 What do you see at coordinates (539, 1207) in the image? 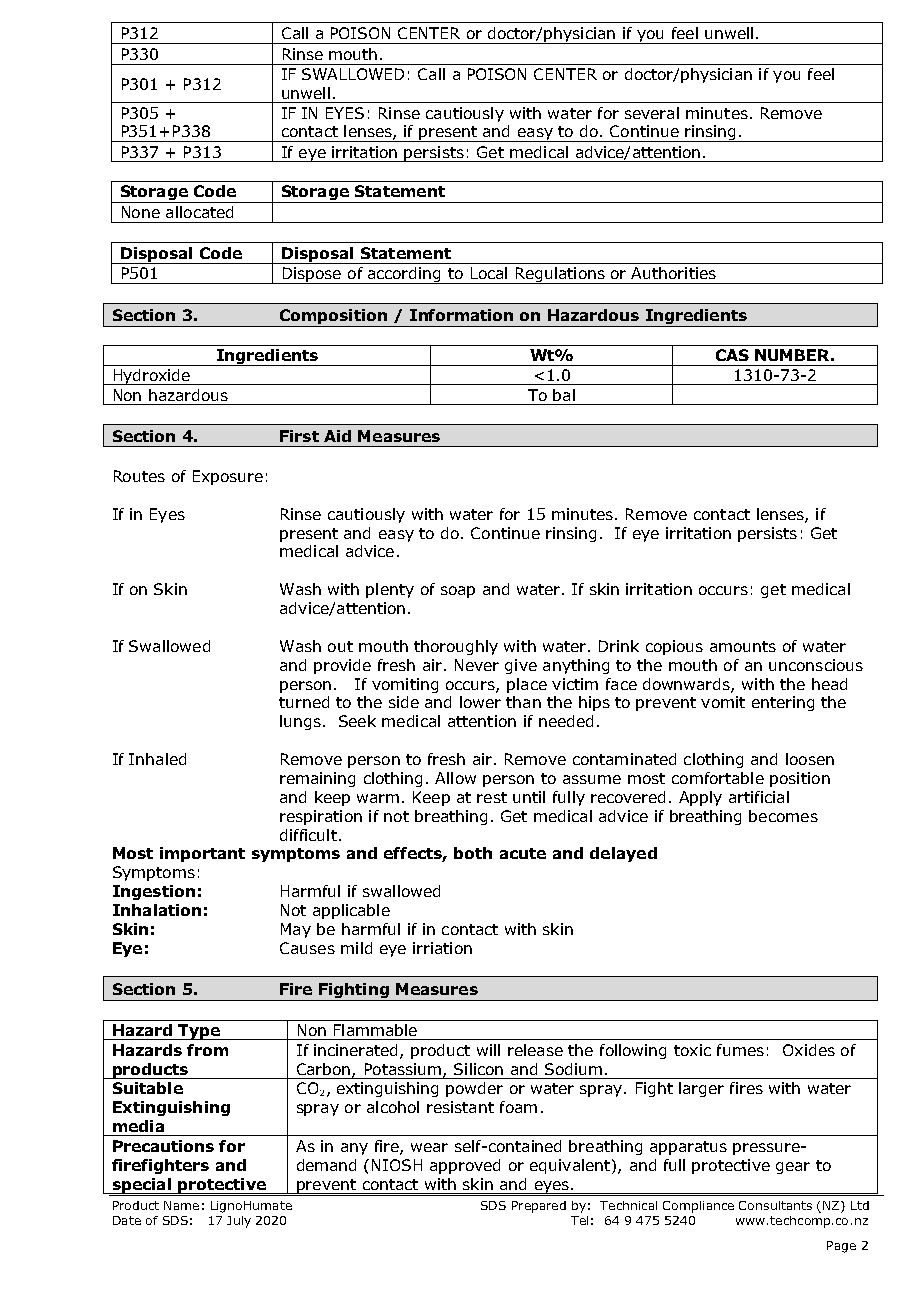
I see `Prepared` at bounding box center [539, 1207].
